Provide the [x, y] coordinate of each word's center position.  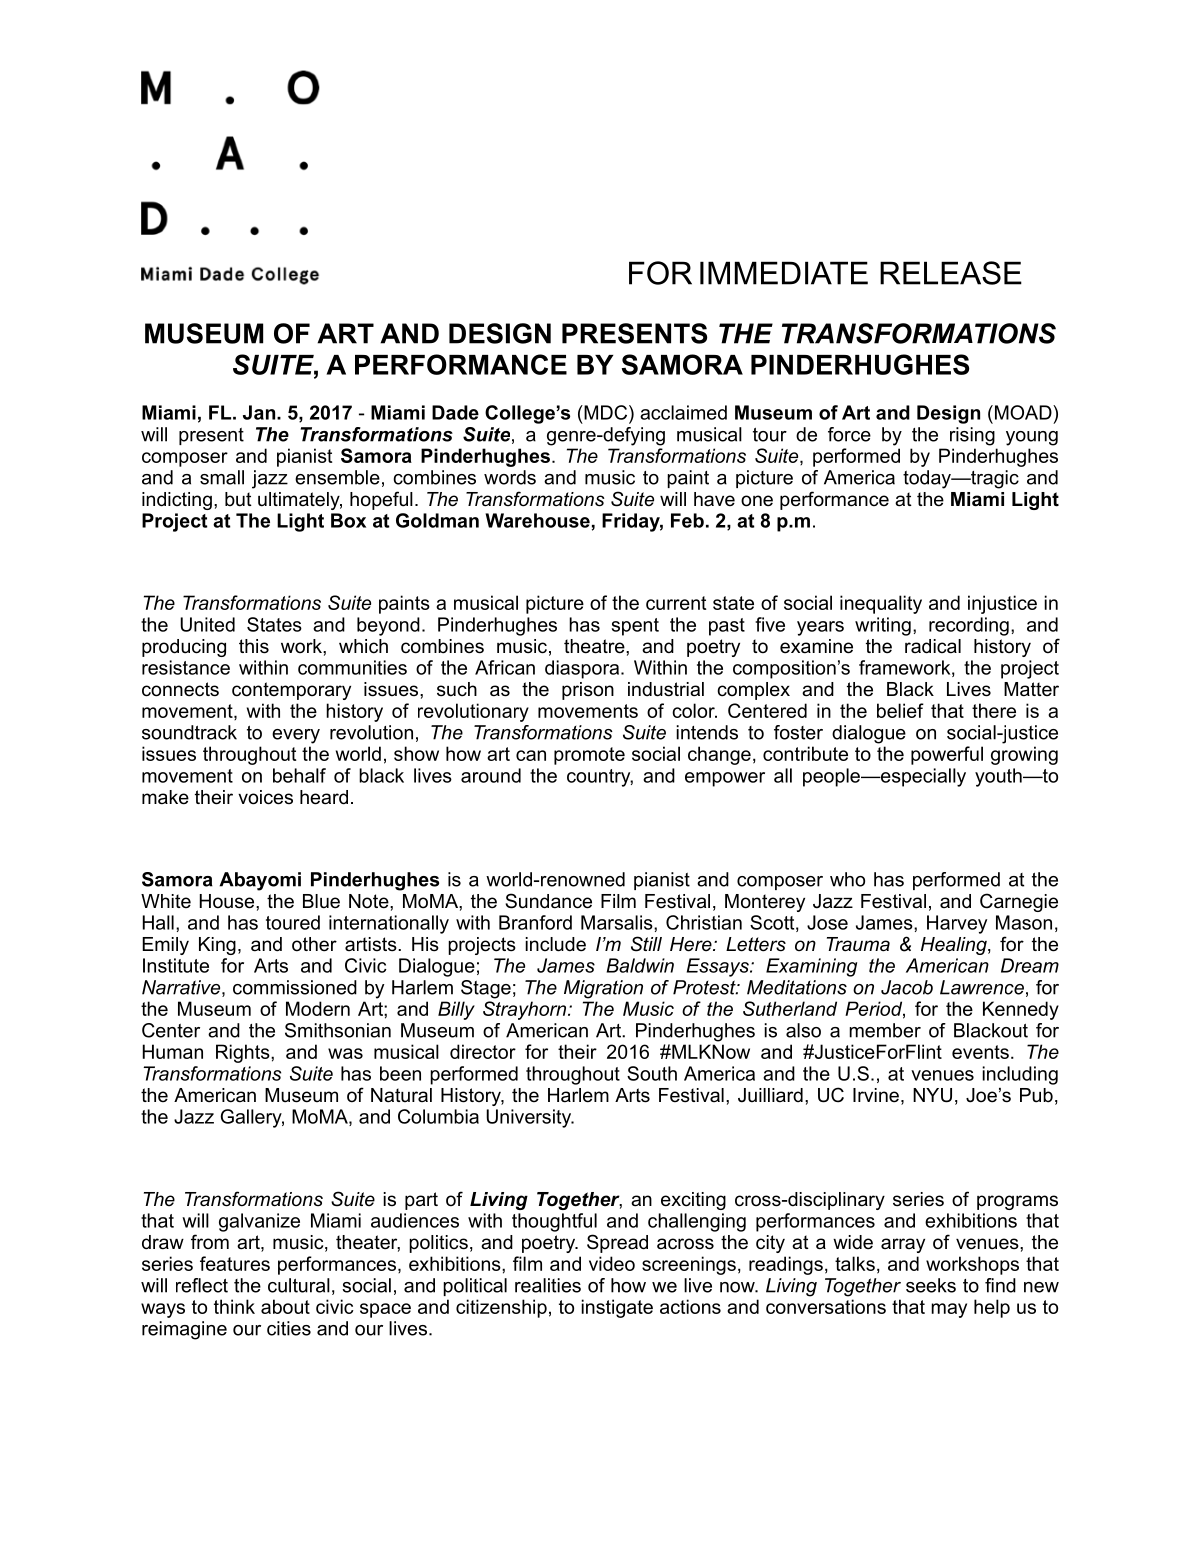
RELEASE [951, 273]
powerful [947, 755]
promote [589, 756]
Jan [259, 412]
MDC [606, 412]
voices [265, 797]
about [285, 1306]
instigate [617, 1308]
